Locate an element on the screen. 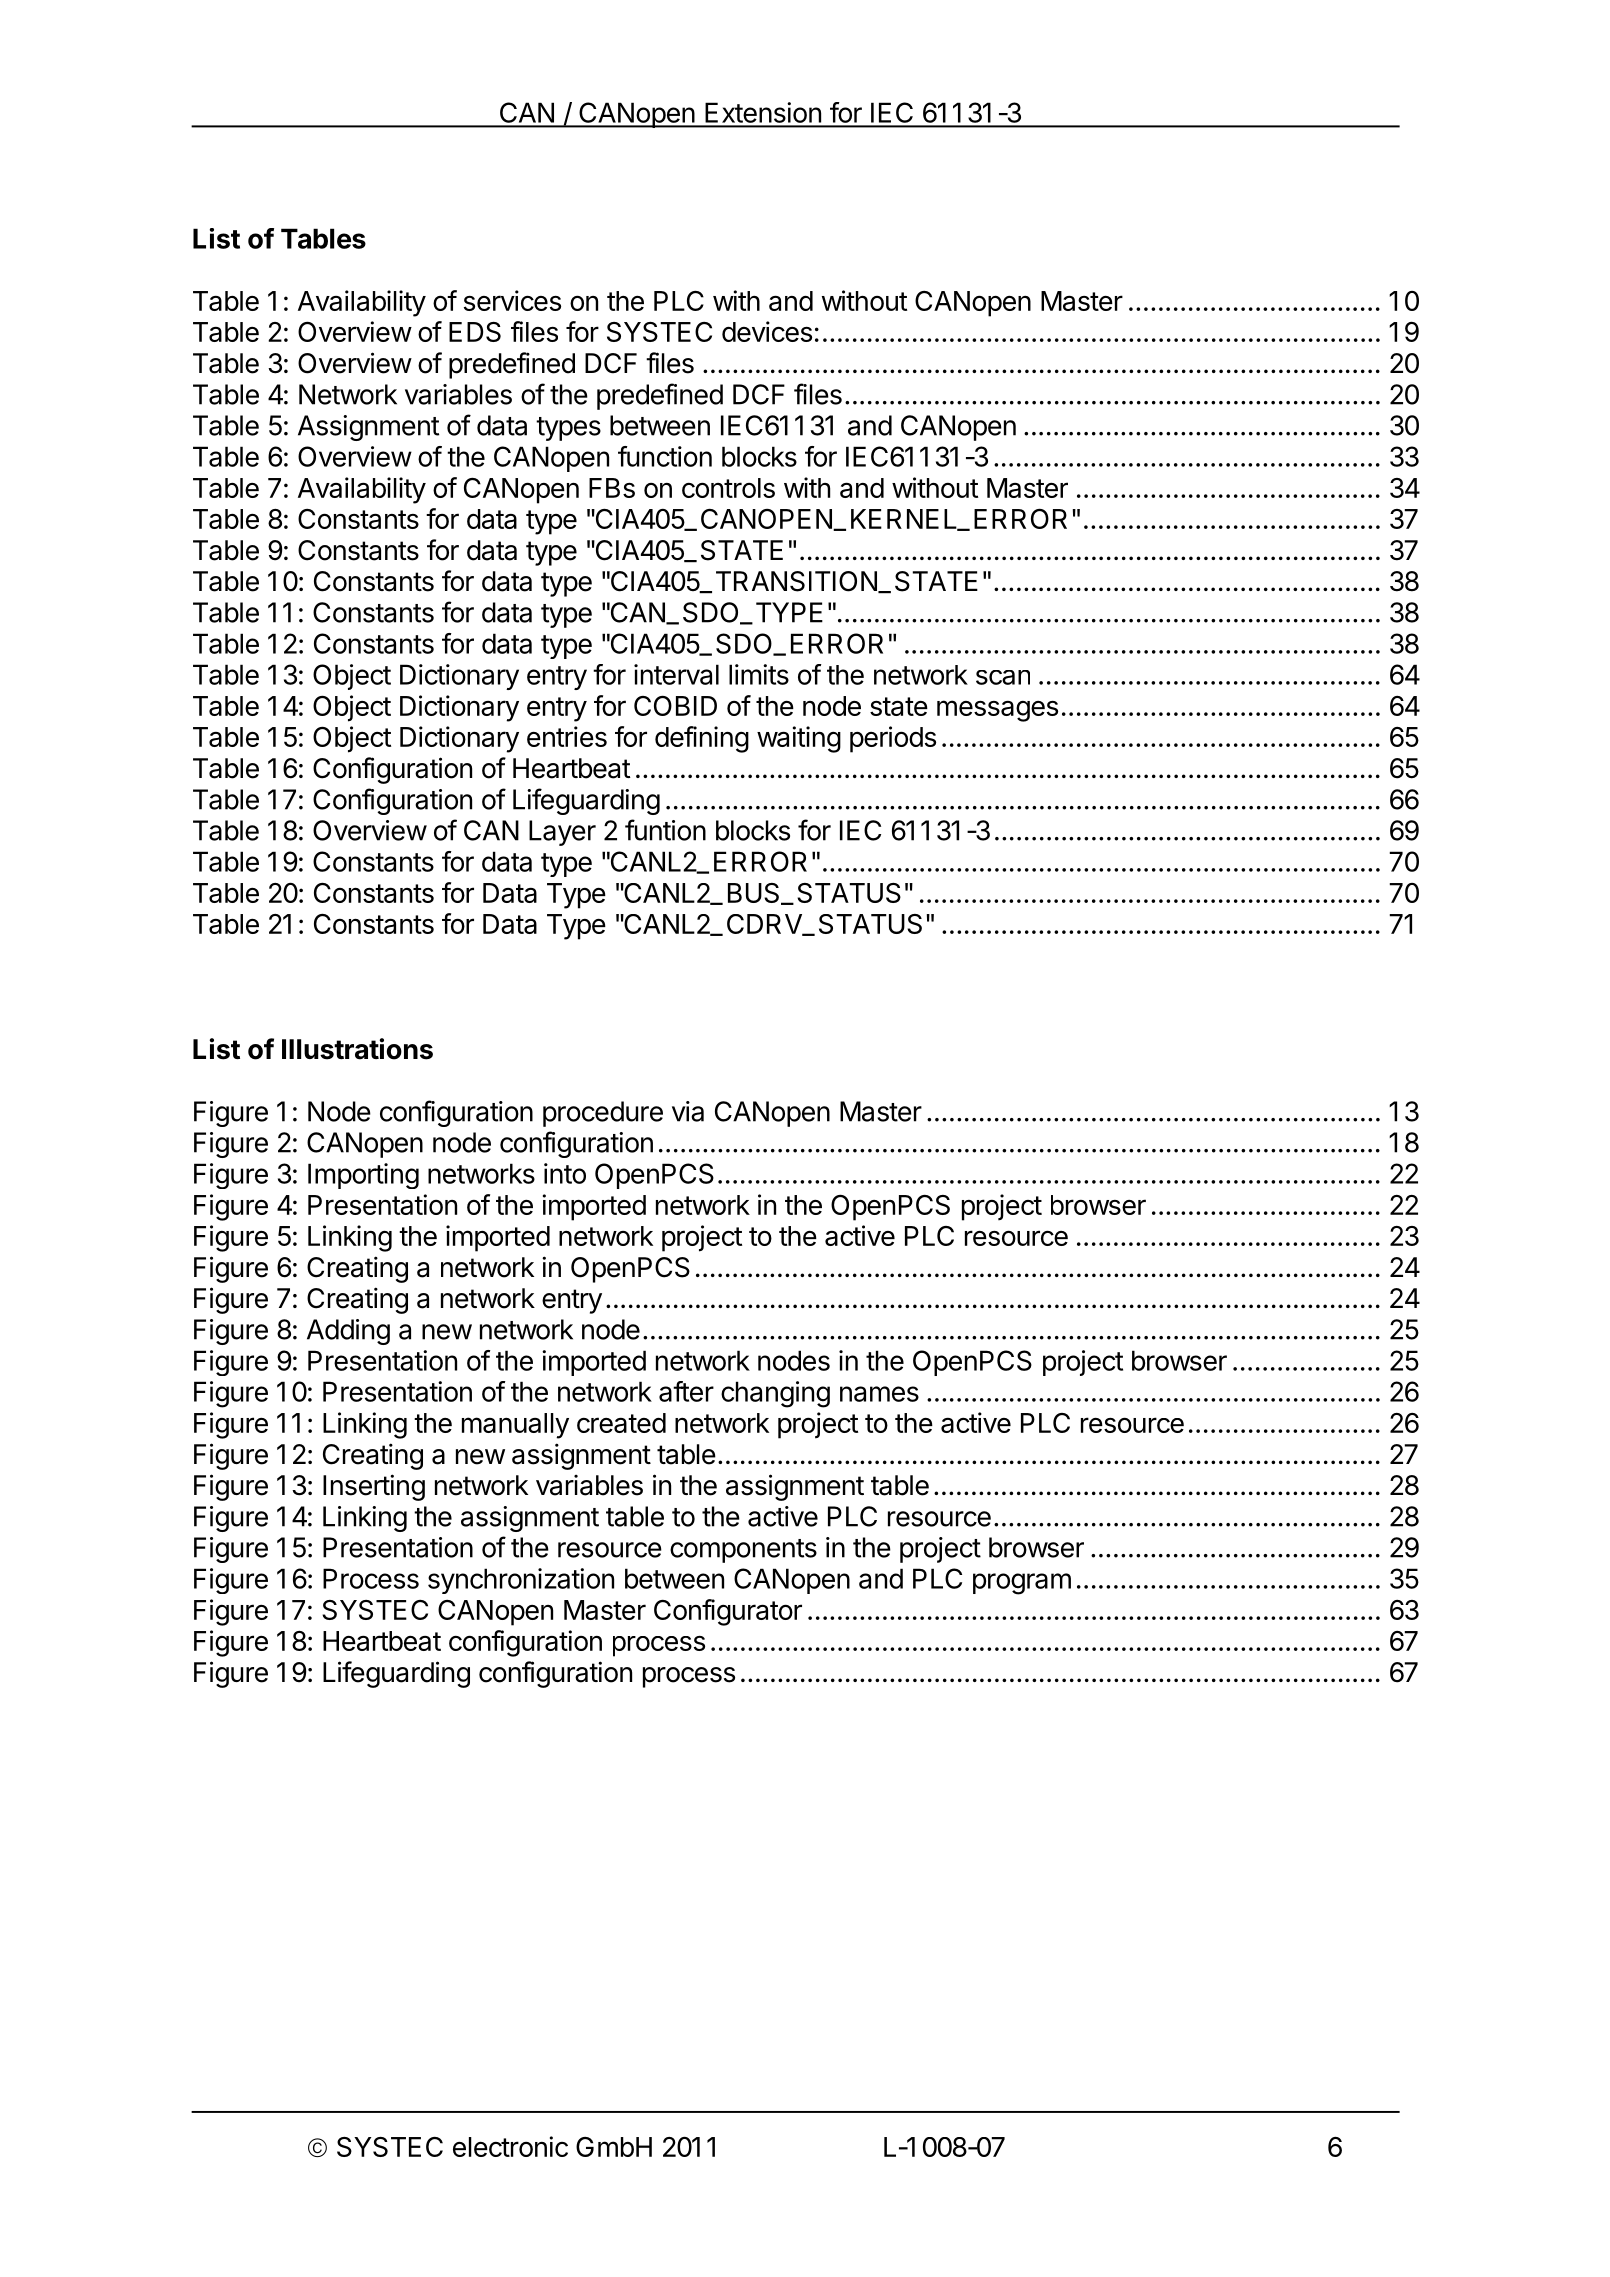 The height and width of the screenshot is (2277, 1610). EDS is located at coordinates (475, 332).
